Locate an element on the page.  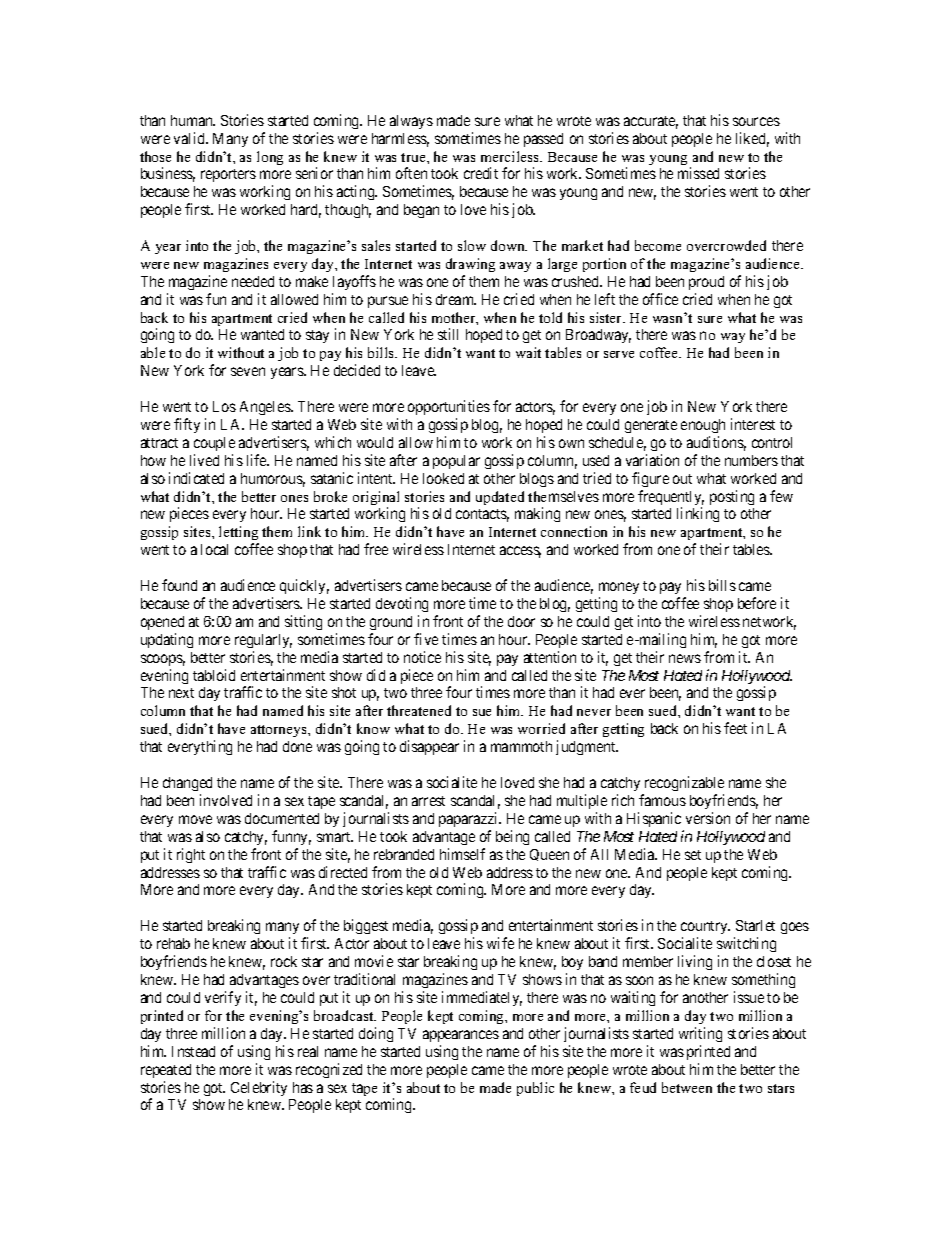
Instead is located at coordinates (193, 1051).
